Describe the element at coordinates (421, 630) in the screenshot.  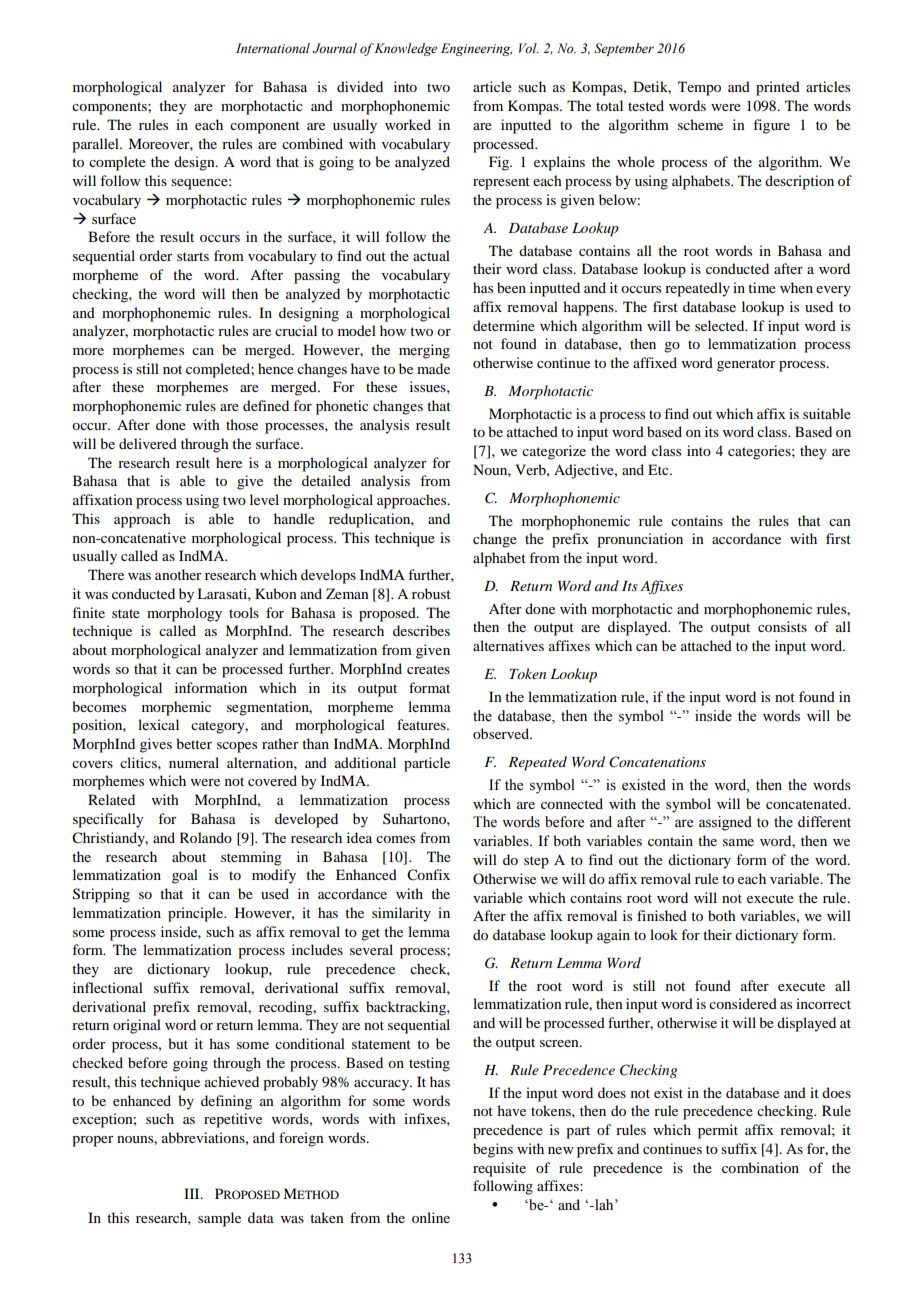
I see `describes` at that location.
